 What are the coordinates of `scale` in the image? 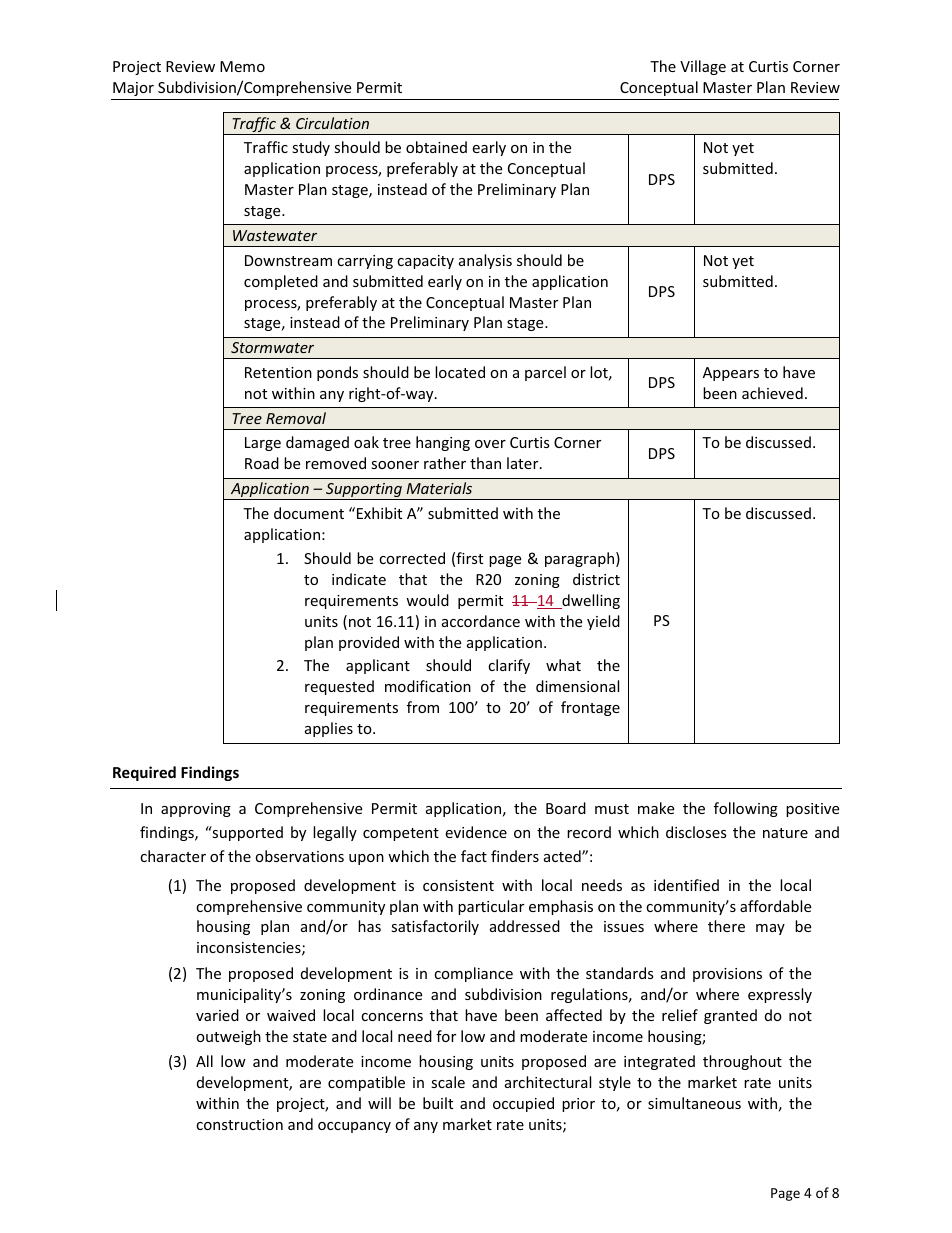 It's located at (448, 1082).
